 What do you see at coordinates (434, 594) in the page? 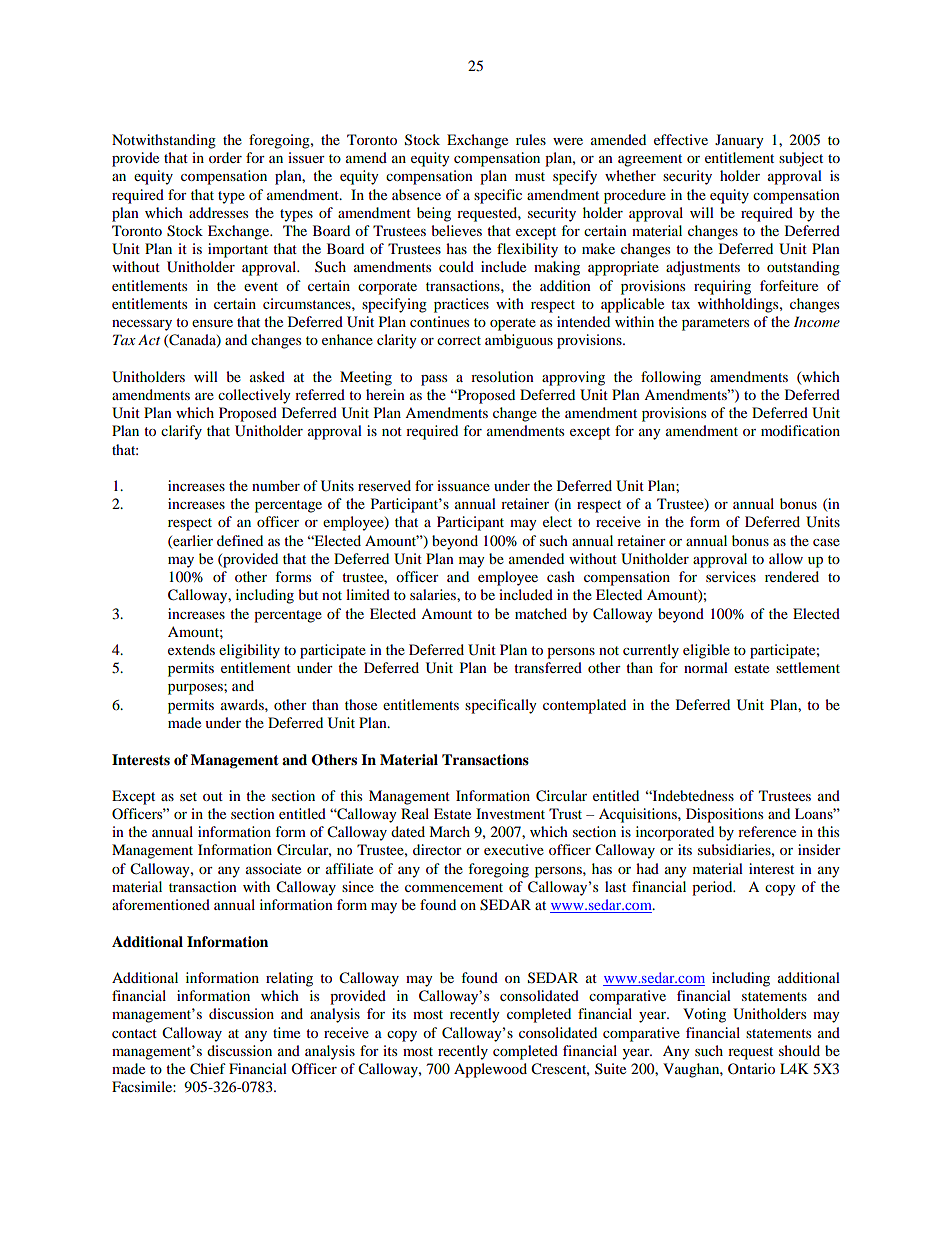
I see `salaries` at bounding box center [434, 594].
